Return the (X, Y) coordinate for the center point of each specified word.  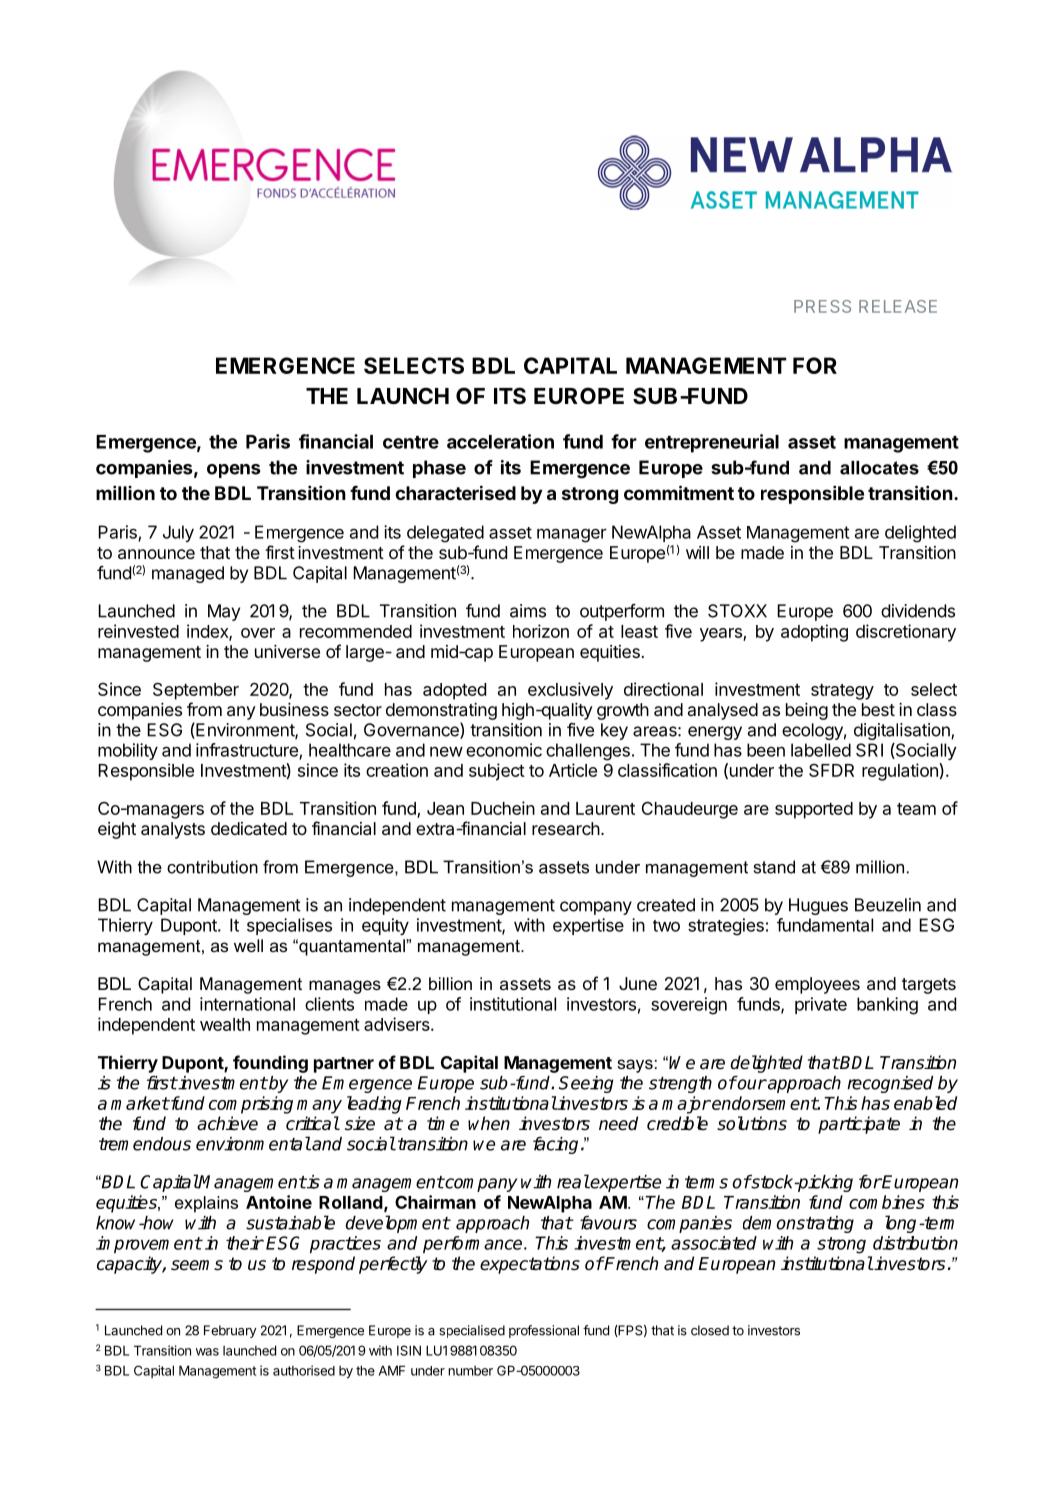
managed (188, 574)
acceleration (500, 441)
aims (528, 611)
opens (234, 471)
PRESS (822, 306)
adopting (814, 633)
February (230, 1331)
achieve (227, 1123)
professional (544, 1331)
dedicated (249, 828)
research (566, 828)
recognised (890, 1084)
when (489, 1123)
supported (814, 810)
